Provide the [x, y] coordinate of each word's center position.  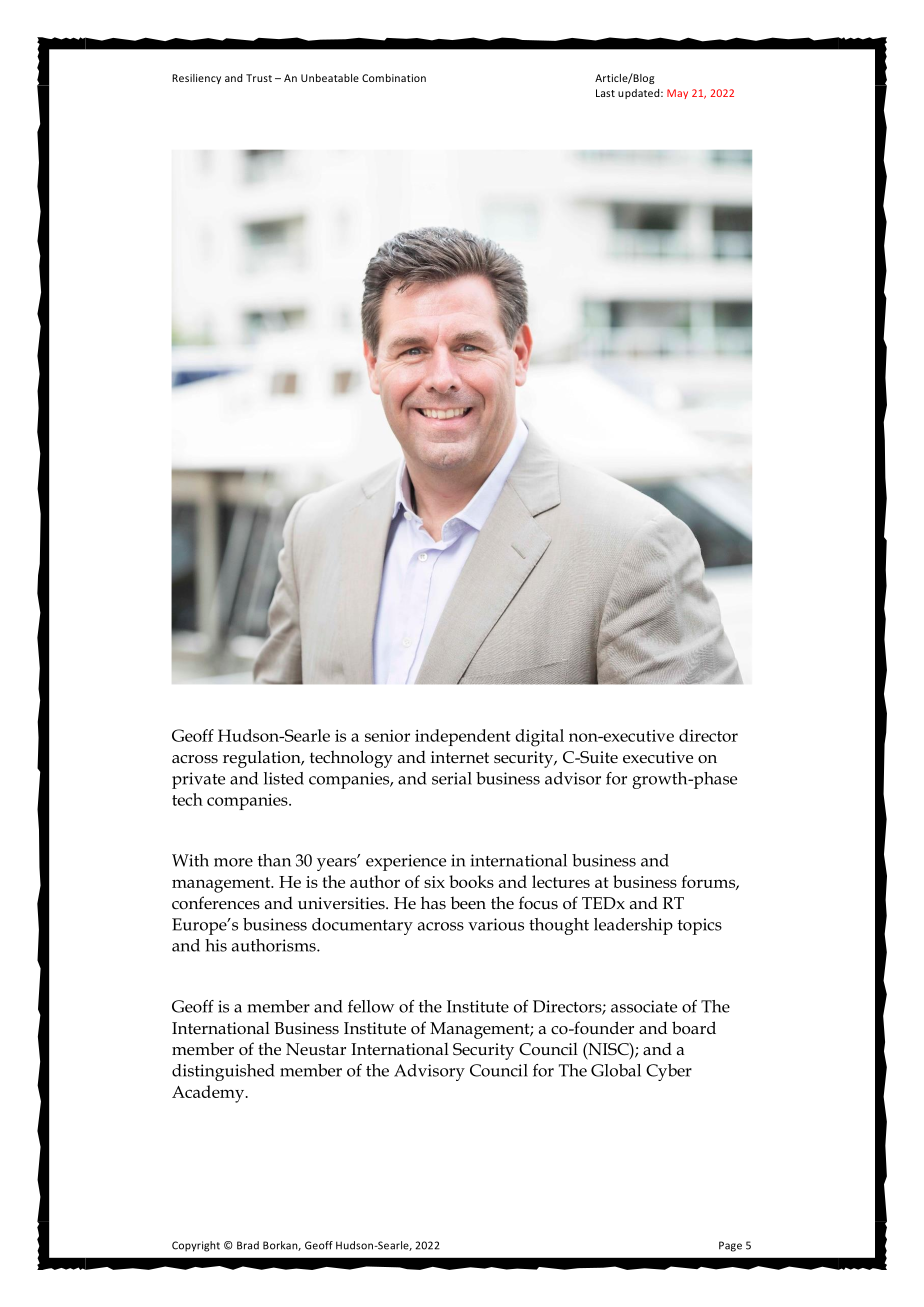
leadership [633, 926]
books [471, 881]
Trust [259, 78]
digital [539, 738]
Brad [248, 1245]
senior [387, 736]
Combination [394, 78]
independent [463, 737]
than [274, 860]
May [677, 94]
